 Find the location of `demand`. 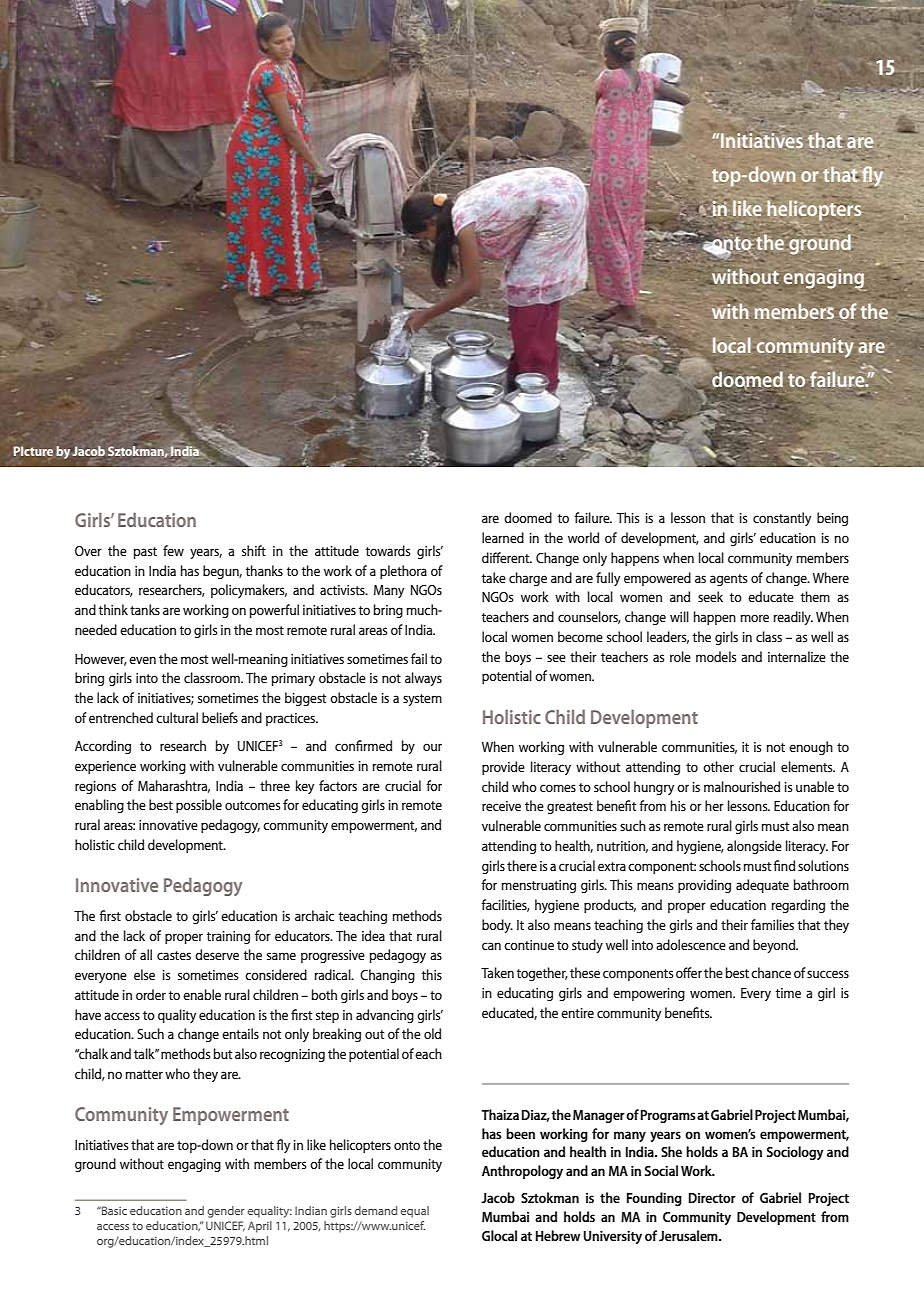

demand is located at coordinates (376, 1210).
